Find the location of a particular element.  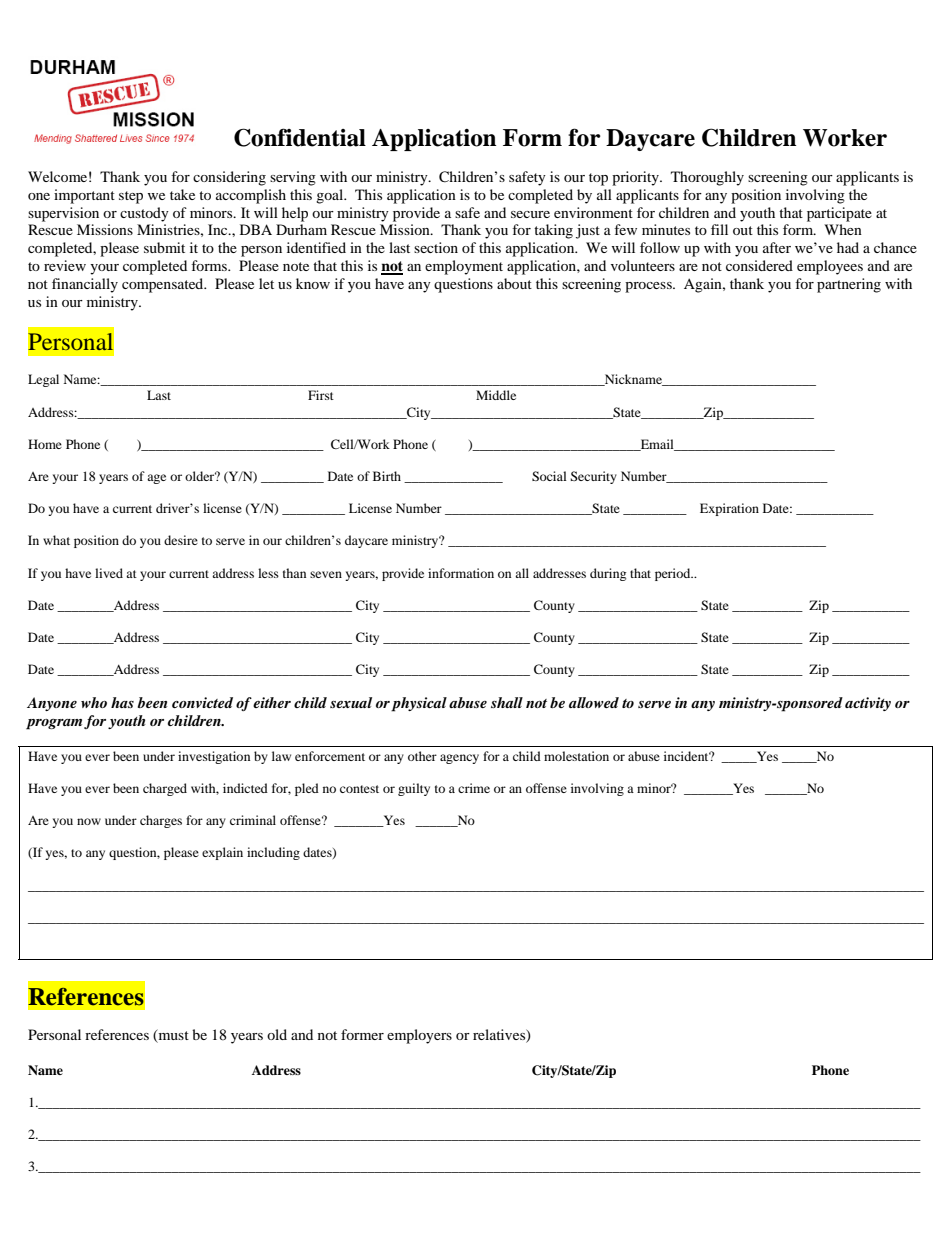

employers is located at coordinates (419, 1036).
